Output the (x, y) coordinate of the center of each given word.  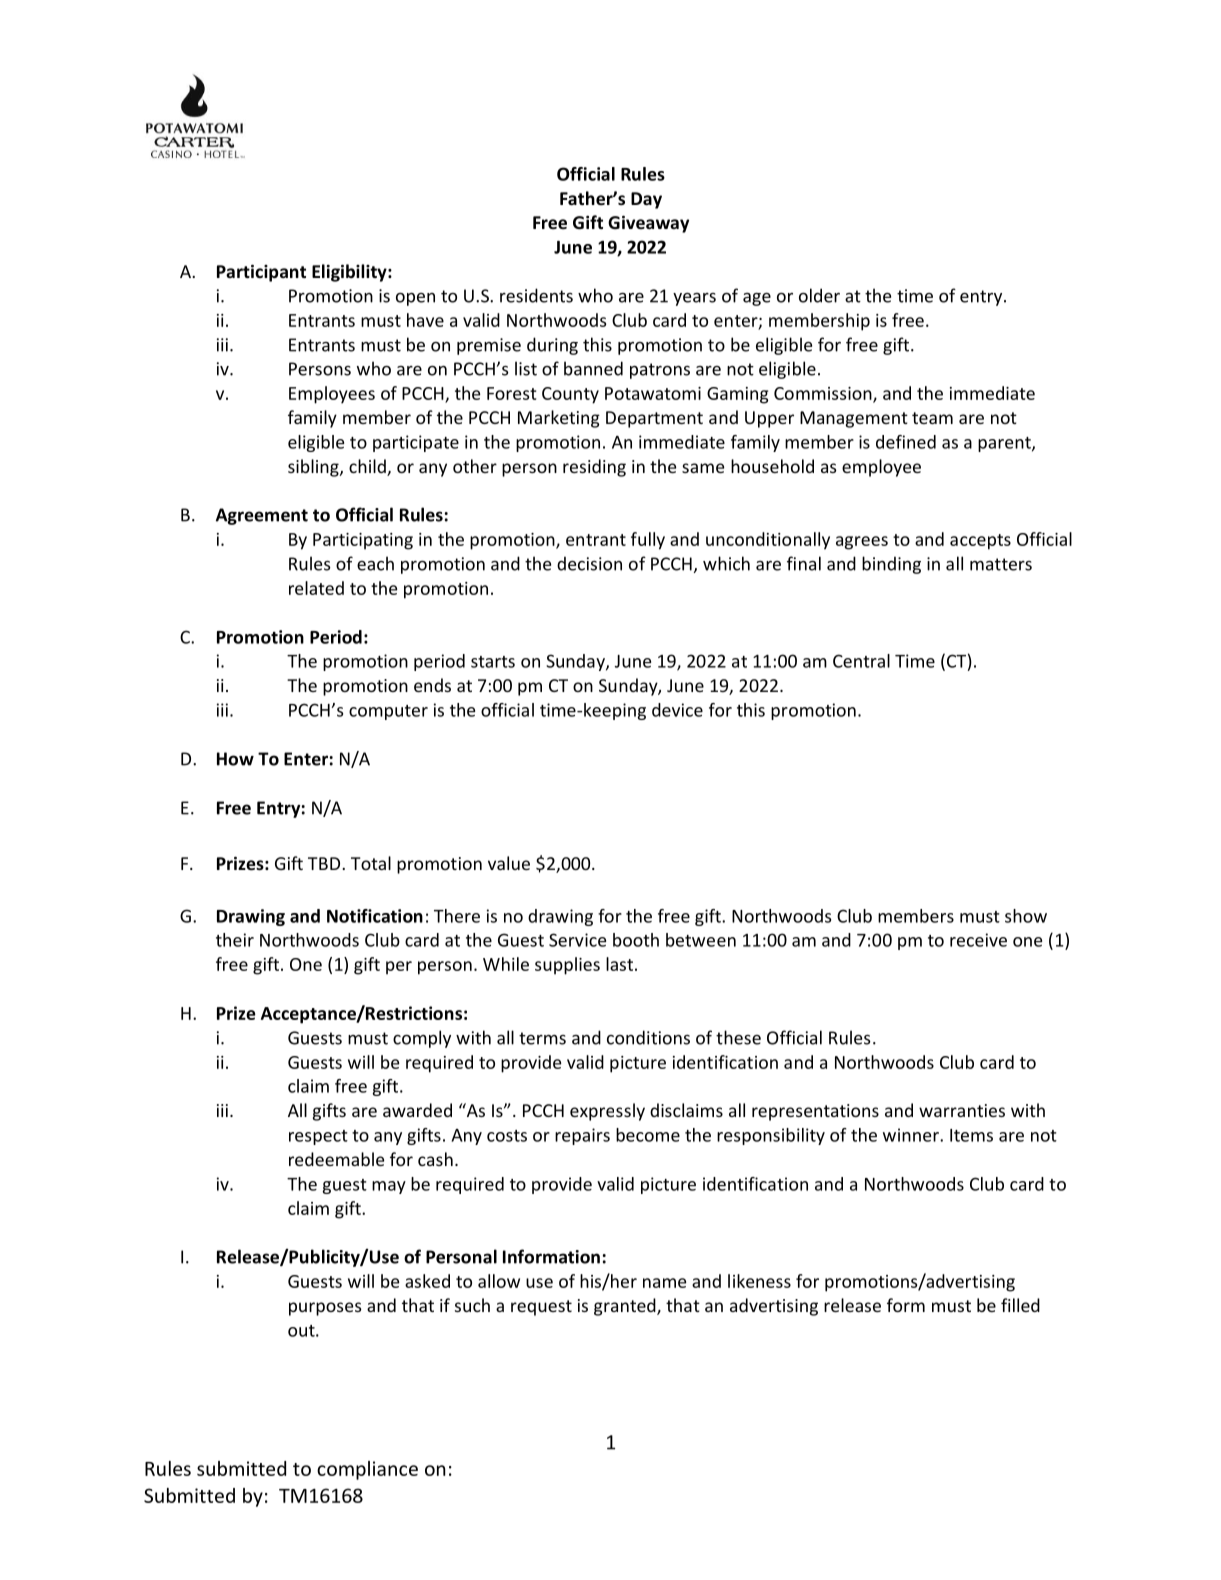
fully (648, 541)
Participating (363, 541)
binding (891, 565)
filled (1020, 1305)
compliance (367, 1470)
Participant (261, 273)
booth (636, 940)
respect (318, 1137)
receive (978, 940)
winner (912, 1135)
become (648, 1135)
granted (626, 1307)
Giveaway (648, 224)
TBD (325, 863)
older (819, 295)
